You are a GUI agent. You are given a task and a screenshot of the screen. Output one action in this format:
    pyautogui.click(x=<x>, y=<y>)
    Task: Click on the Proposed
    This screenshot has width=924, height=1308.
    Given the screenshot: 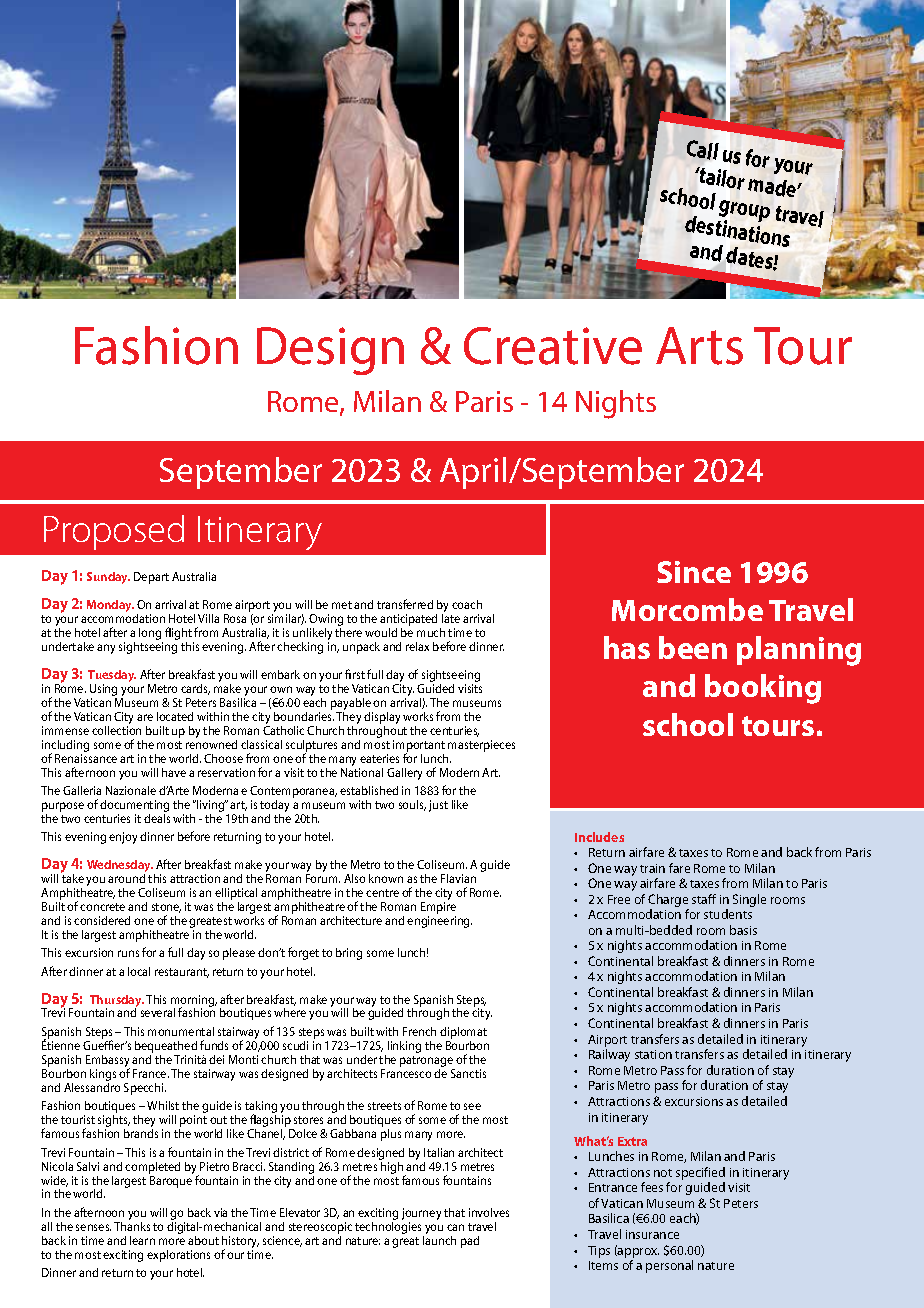 What is the action you would take?
    pyautogui.click(x=114, y=532)
